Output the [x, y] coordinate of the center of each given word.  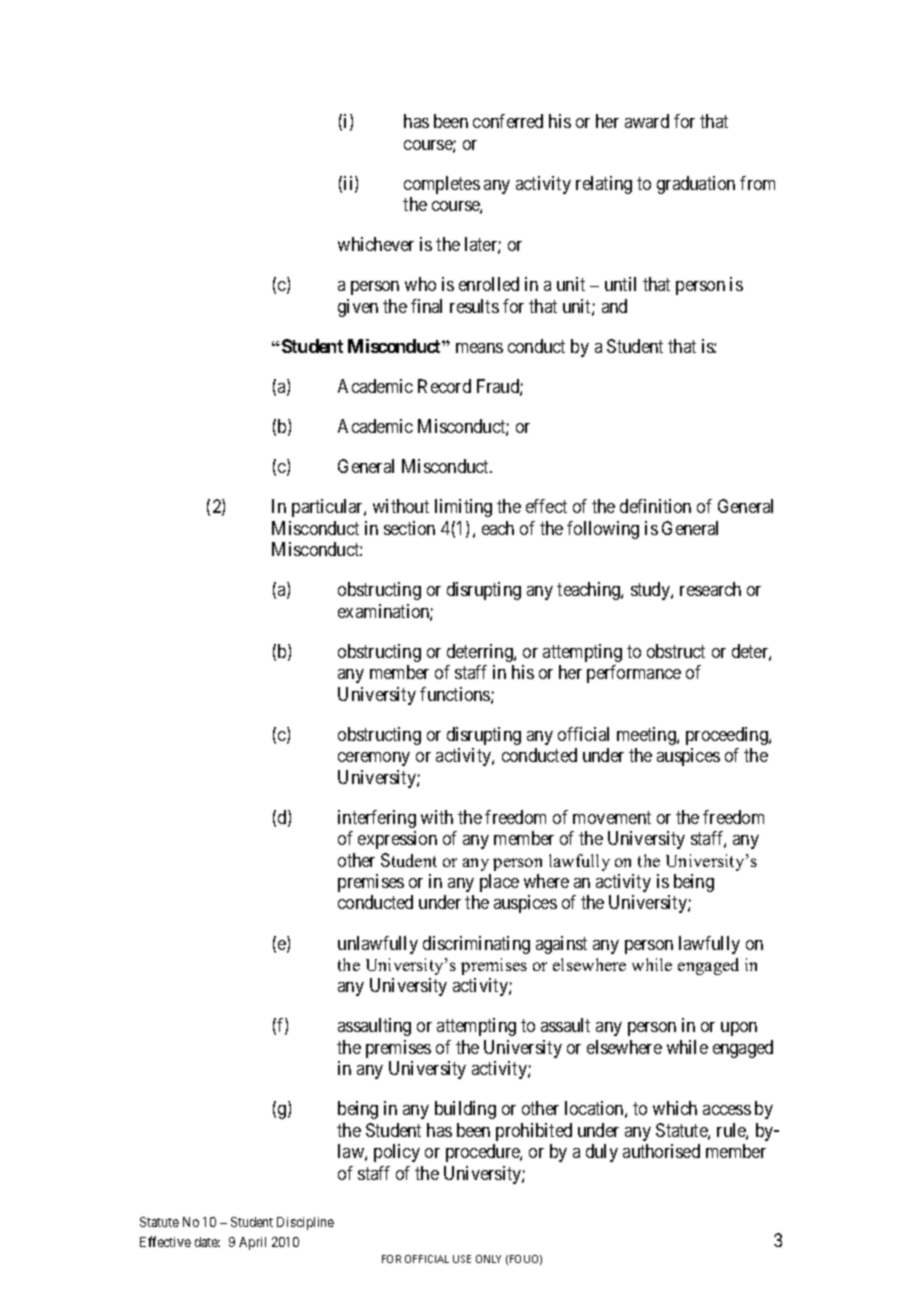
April [252, 1243]
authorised [661, 1151]
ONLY [488, 1259]
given [358, 308]
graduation [696, 185]
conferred [508, 121]
